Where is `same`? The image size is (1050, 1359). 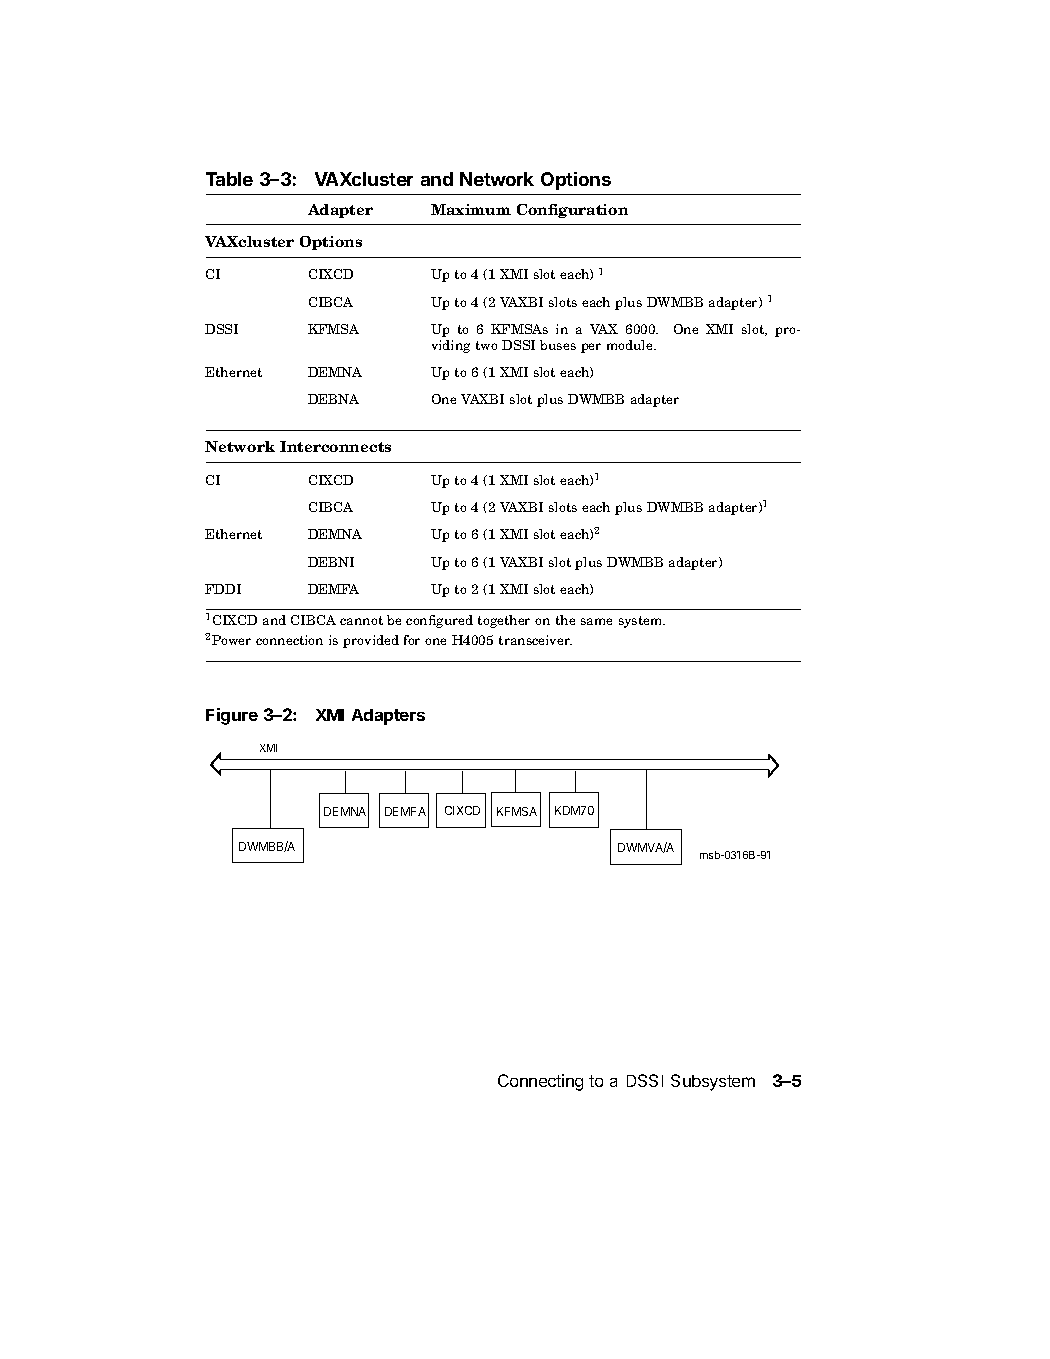 same is located at coordinates (596, 621).
